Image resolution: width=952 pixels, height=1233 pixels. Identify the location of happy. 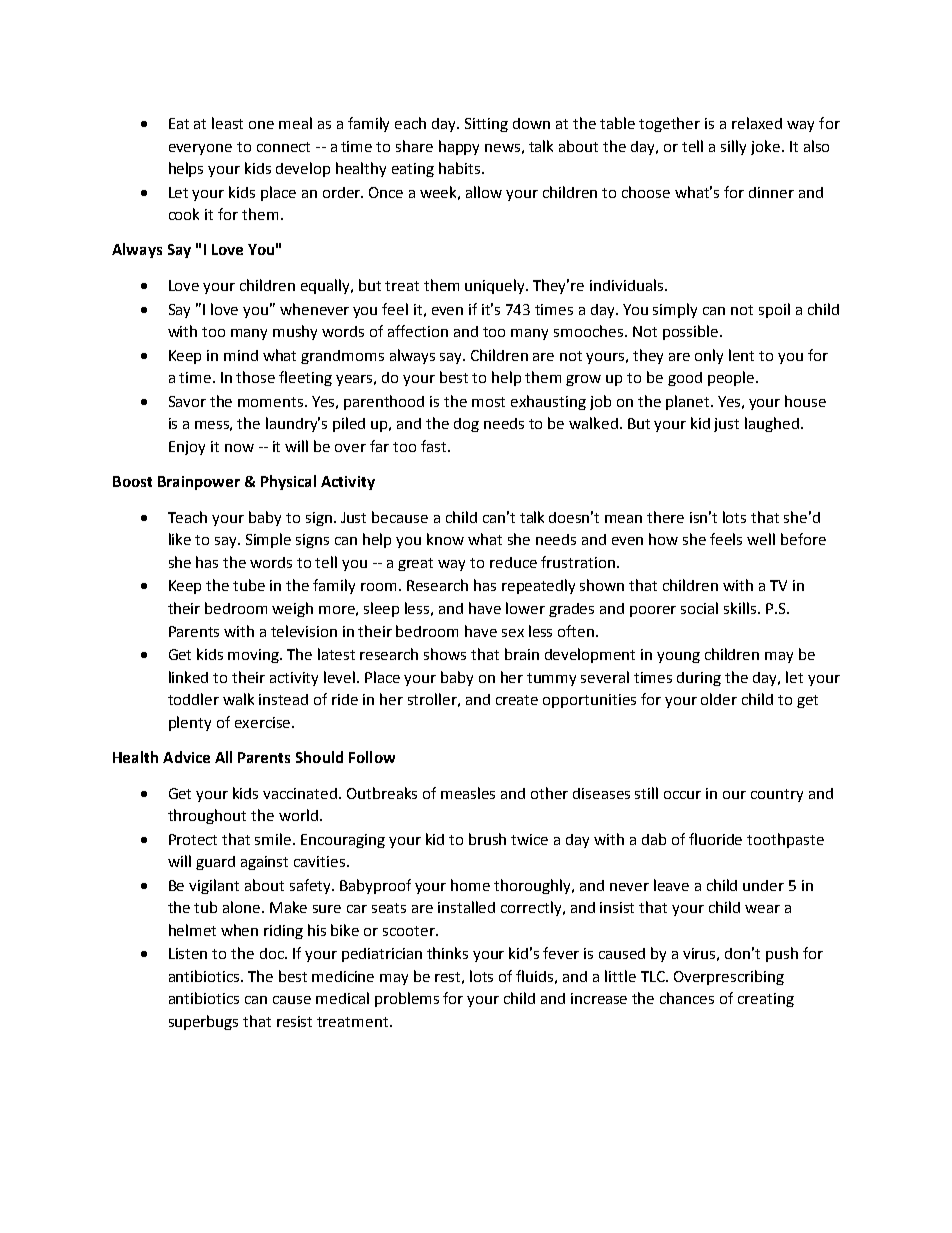
(459, 147).
